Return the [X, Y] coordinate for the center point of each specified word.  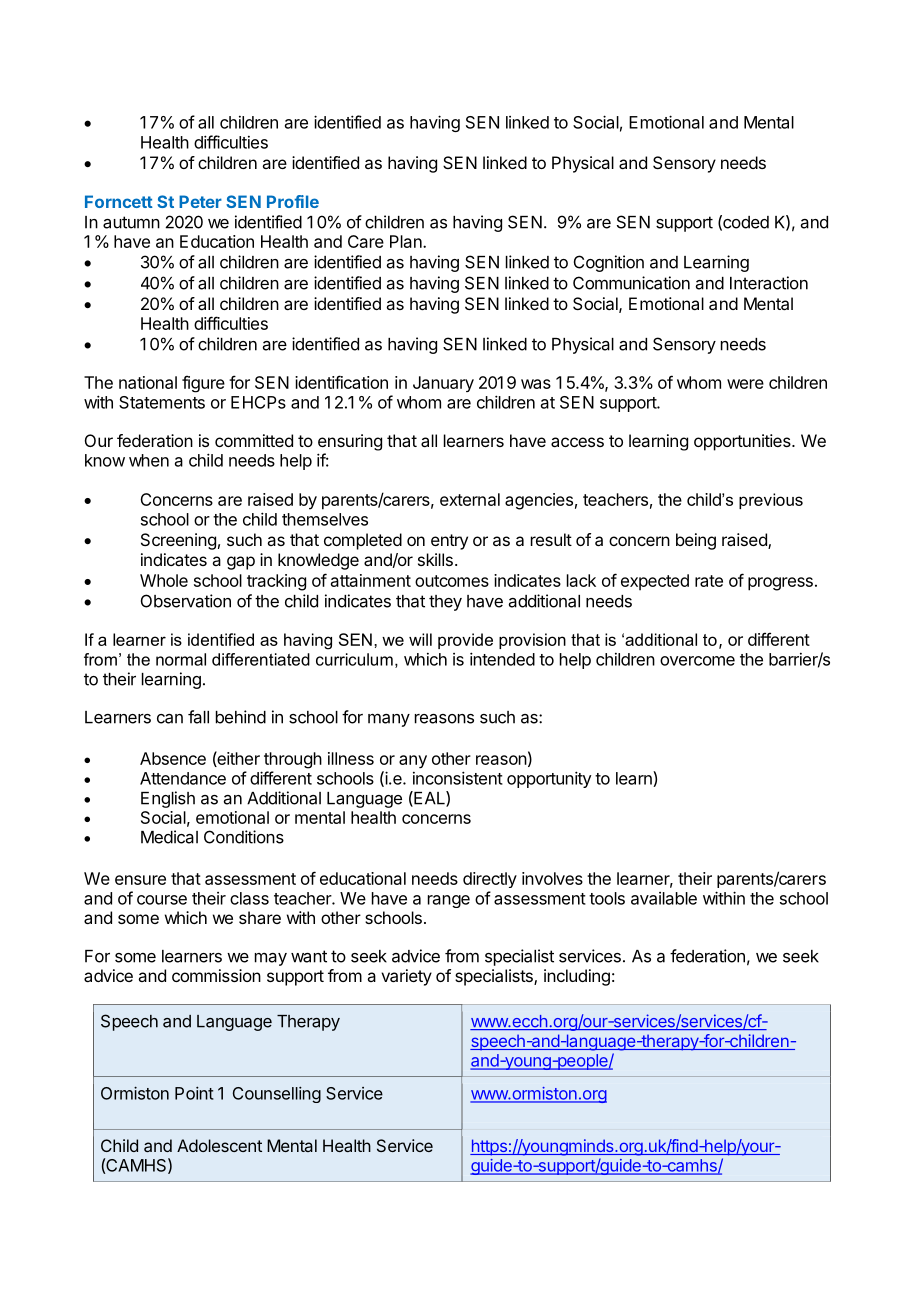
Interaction [769, 283]
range [449, 901]
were [745, 384]
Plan [407, 241]
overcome [697, 661]
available [664, 898]
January [443, 384]
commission [216, 975]
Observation [186, 601]
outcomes [452, 581]
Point [194, 1093]
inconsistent [458, 778]
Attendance [183, 778]
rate [709, 581]
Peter [200, 201]
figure [203, 384]
